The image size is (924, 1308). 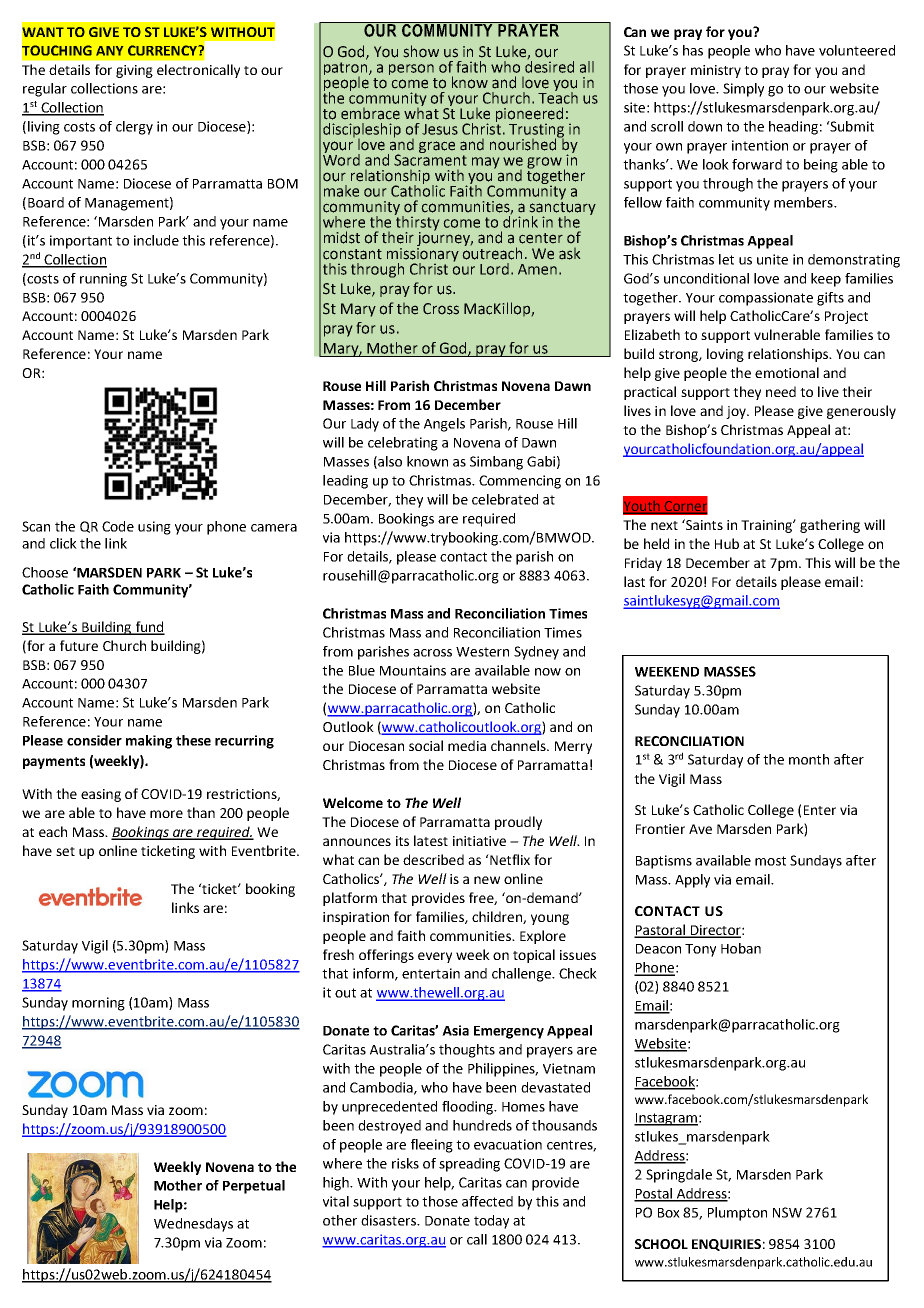 What do you see at coordinates (727, 543) in the screenshot?
I see `Hub` at bounding box center [727, 543].
